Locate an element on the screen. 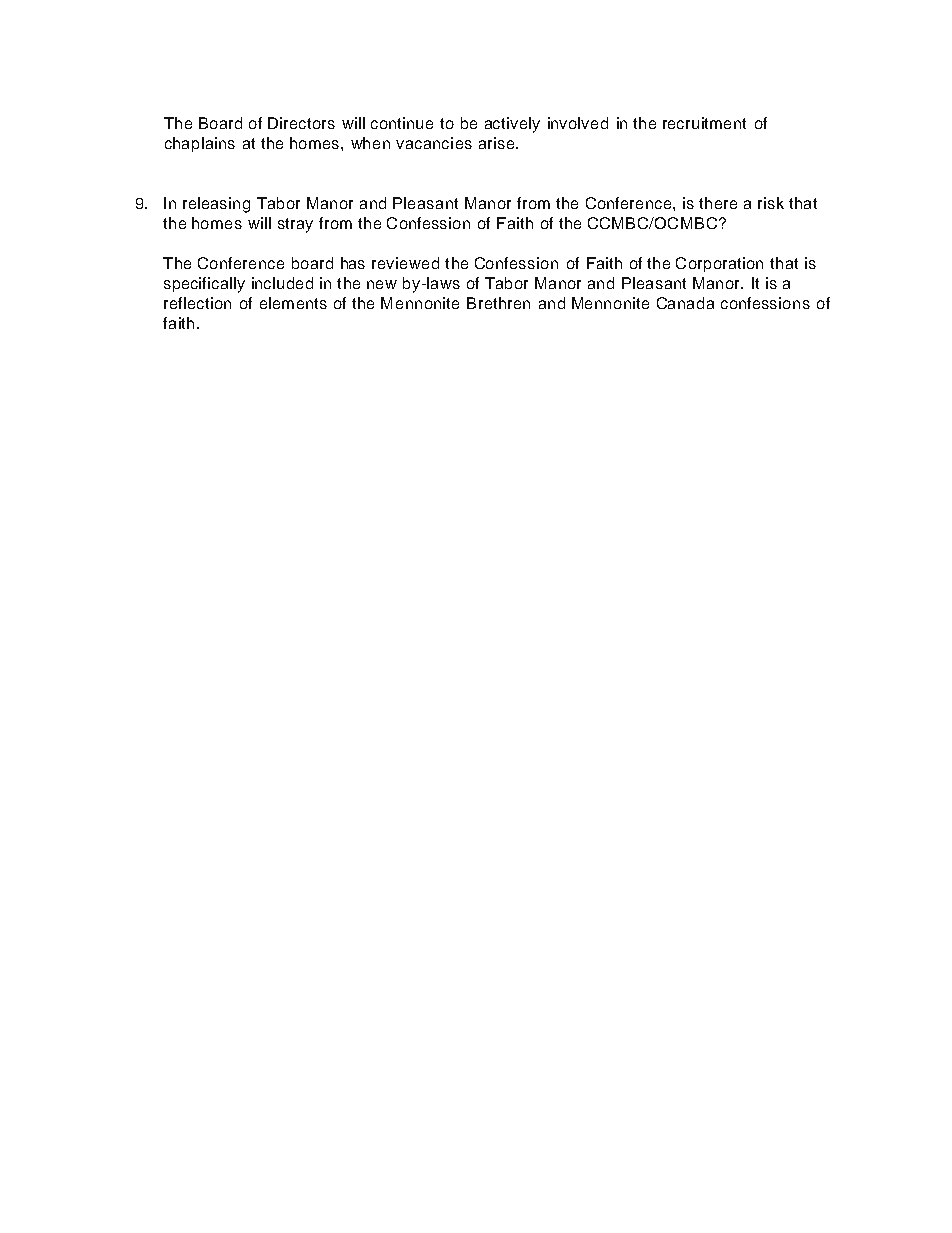 This screenshot has width=952, height=1233. has is located at coordinates (353, 263).
